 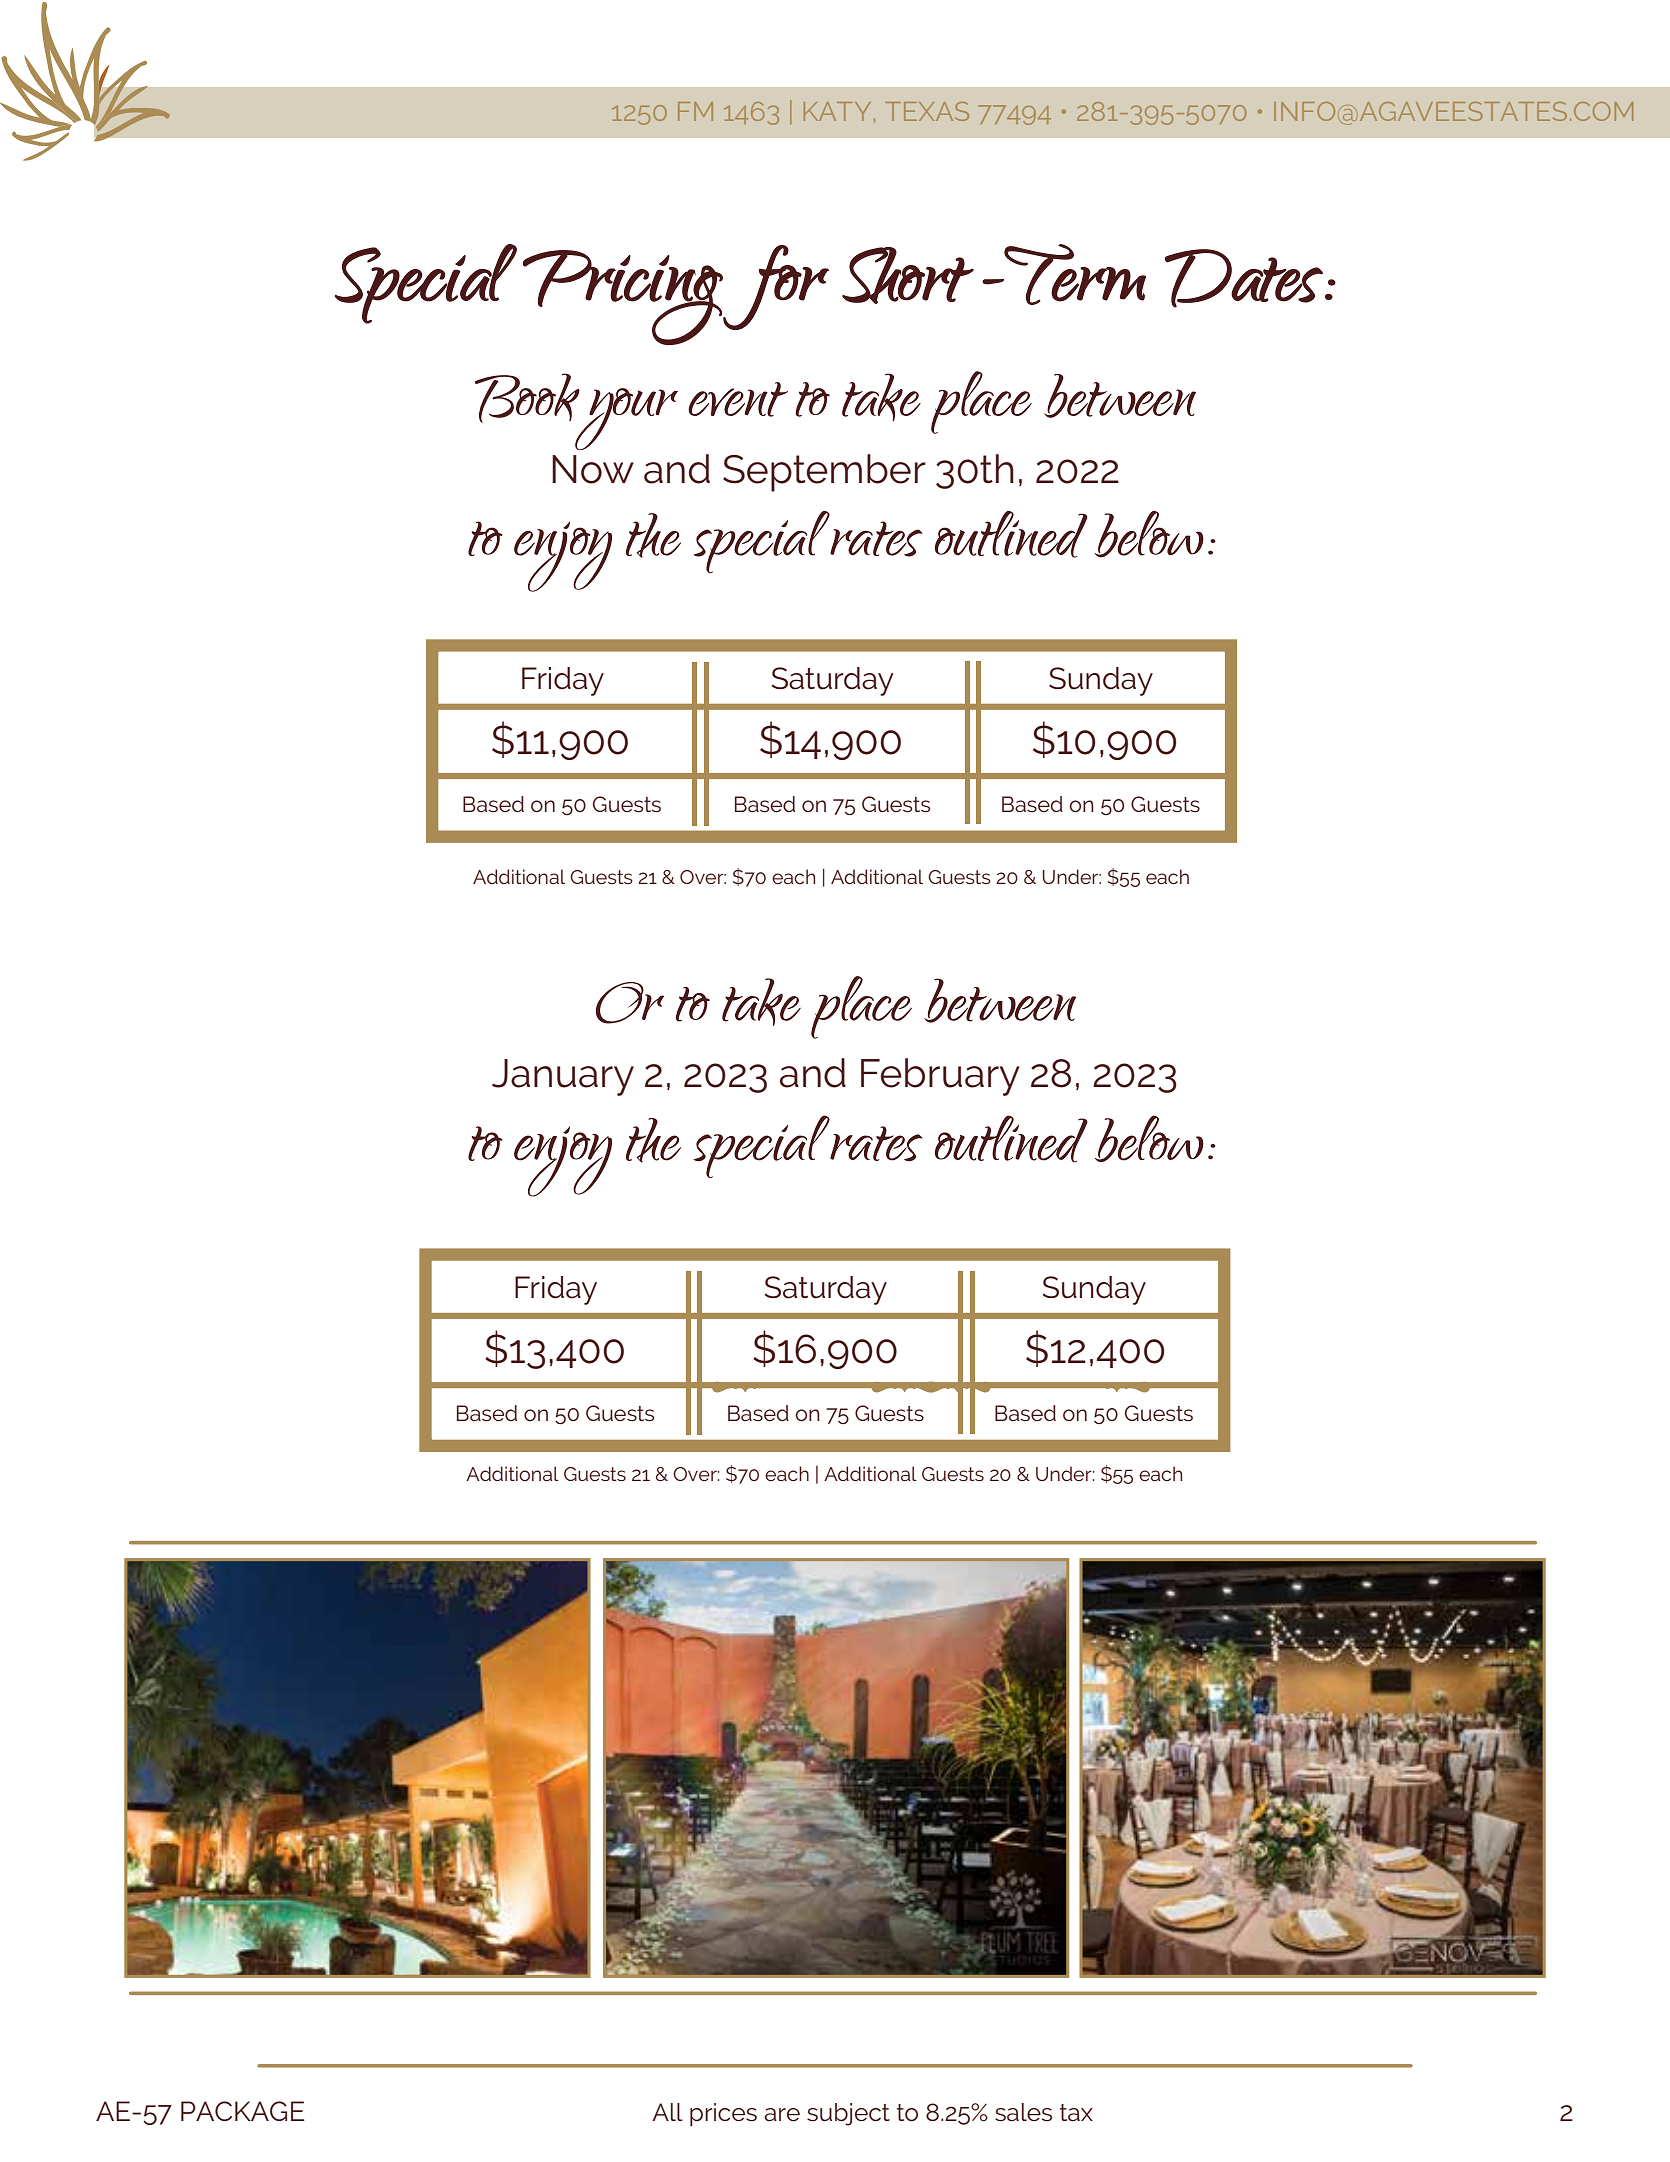 What do you see at coordinates (837, 111) in the screenshot?
I see `KATY` at bounding box center [837, 111].
